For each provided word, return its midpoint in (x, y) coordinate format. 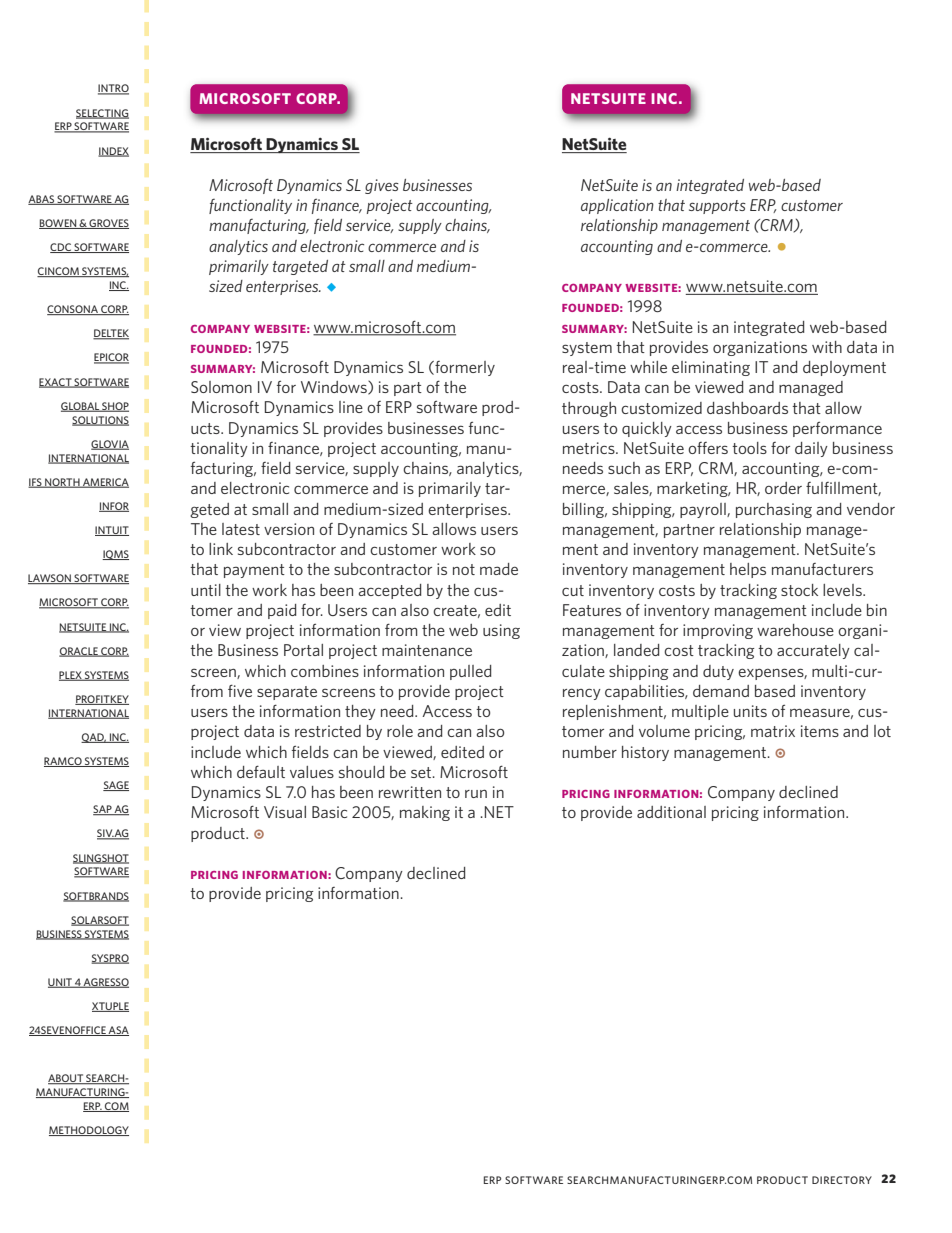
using (501, 631)
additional (671, 812)
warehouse (795, 630)
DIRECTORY (842, 1180)
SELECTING (102, 114)
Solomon (221, 387)
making (425, 813)
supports (717, 207)
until (206, 590)
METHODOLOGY (89, 1131)
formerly (464, 368)
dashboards (747, 408)
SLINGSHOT (101, 859)
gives (382, 186)
